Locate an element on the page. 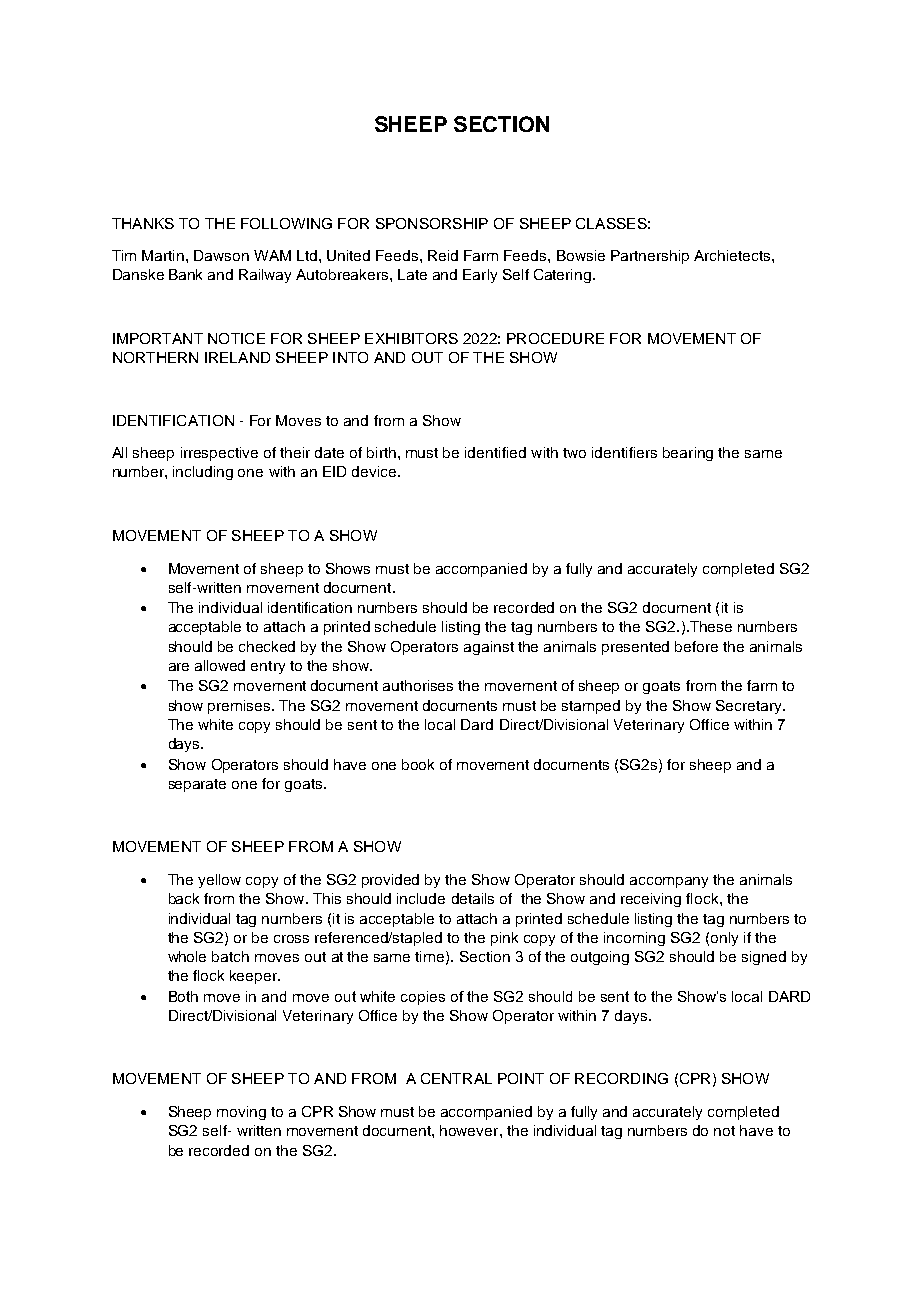 The image size is (924, 1308). identified is located at coordinates (495, 452).
